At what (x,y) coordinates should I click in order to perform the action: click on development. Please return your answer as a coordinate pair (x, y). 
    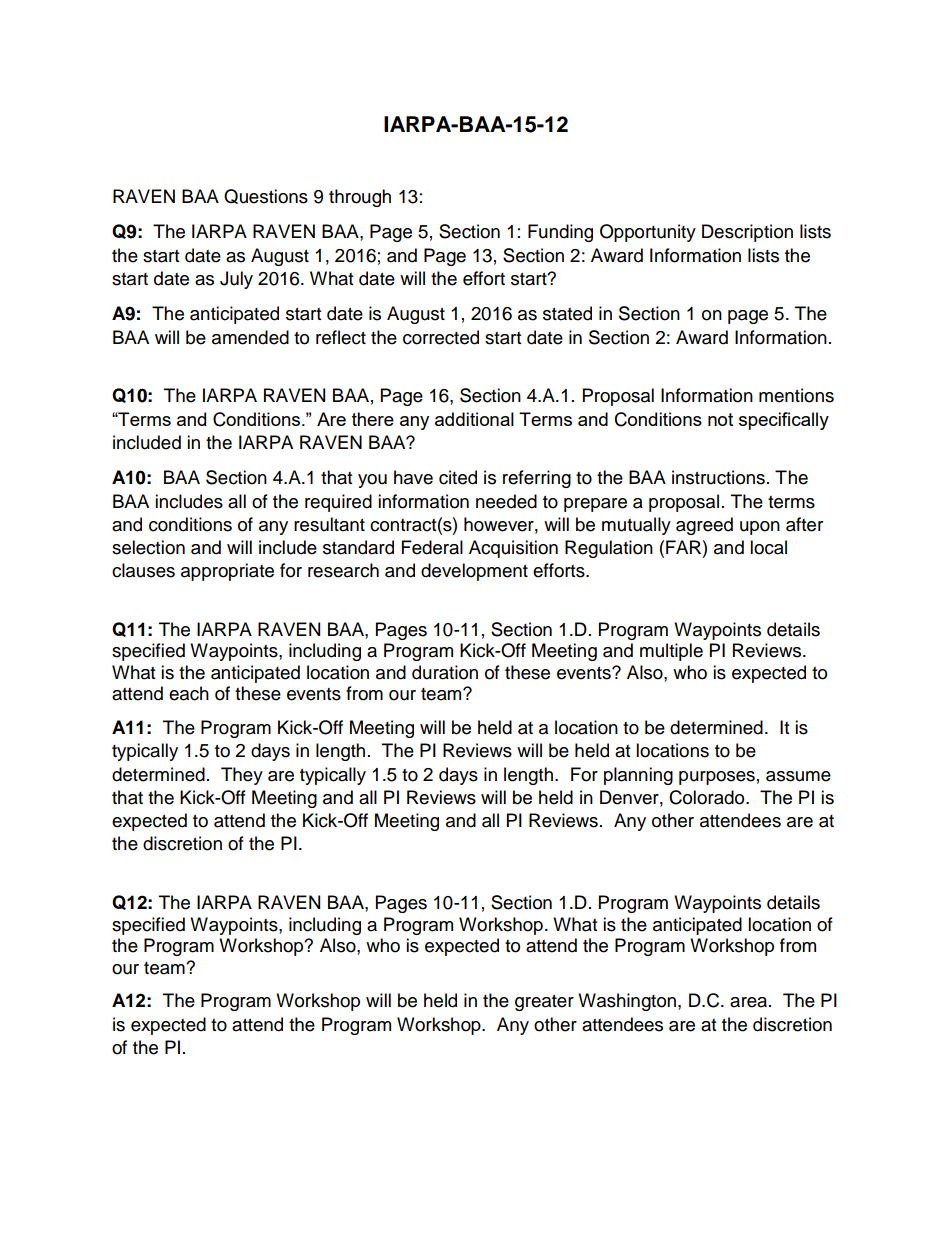
    Looking at the image, I should click on (474, 572).
